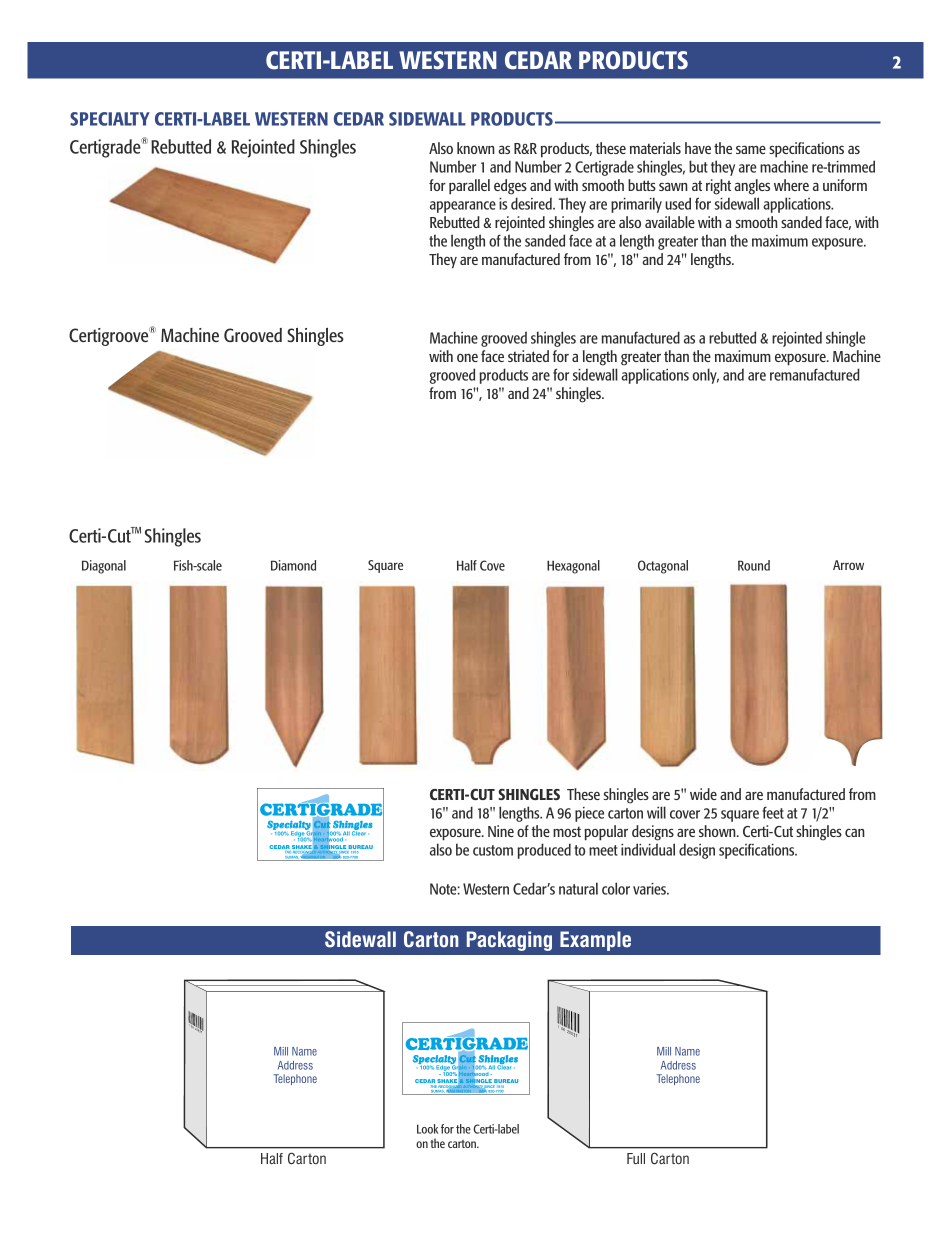  What do you see at coordinates (573, 567) in the screenshot?
I see `Hexagonal` at bounding box center [573, 567].
